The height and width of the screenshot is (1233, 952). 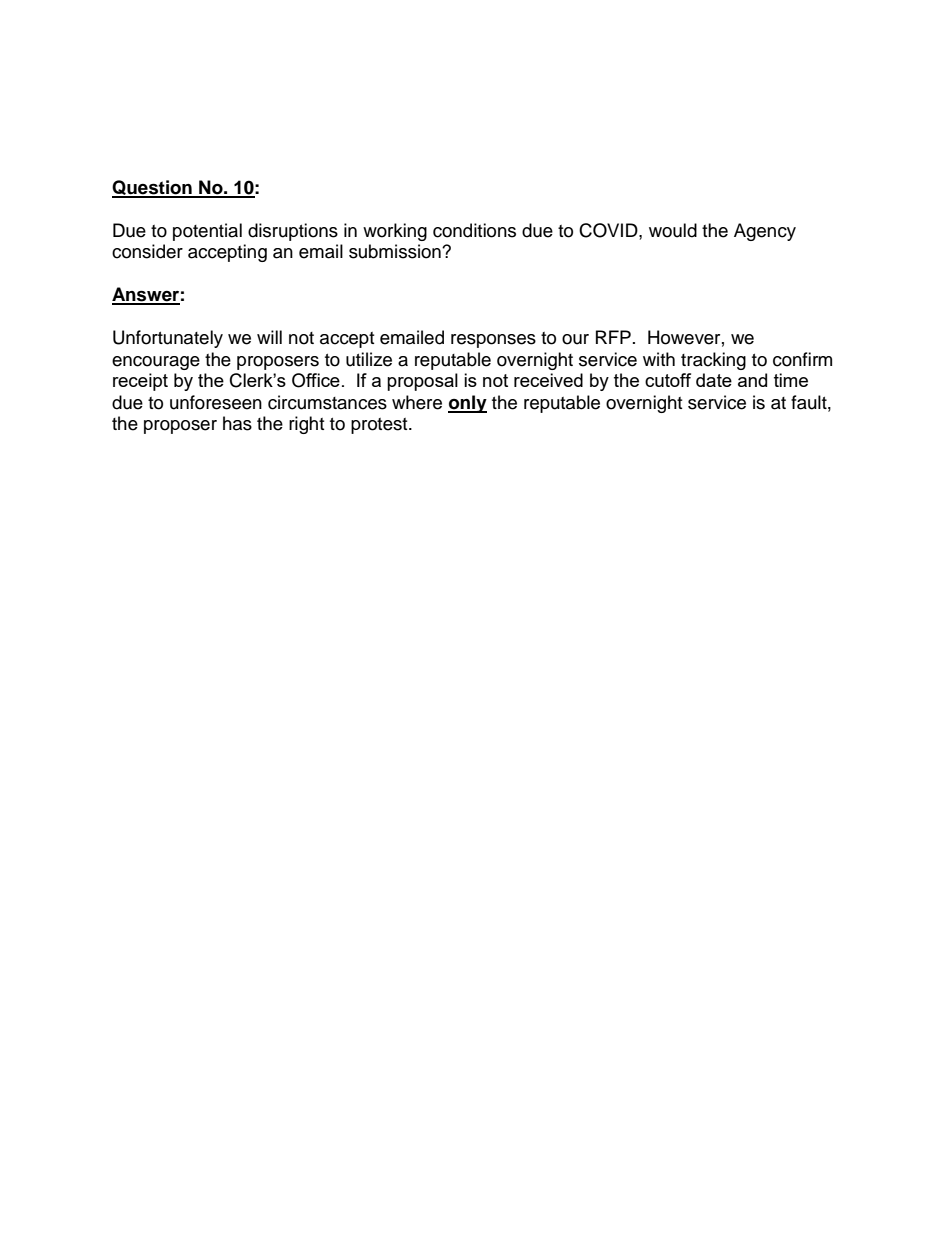 I want to click on consider, so click(x=147, y=251).
